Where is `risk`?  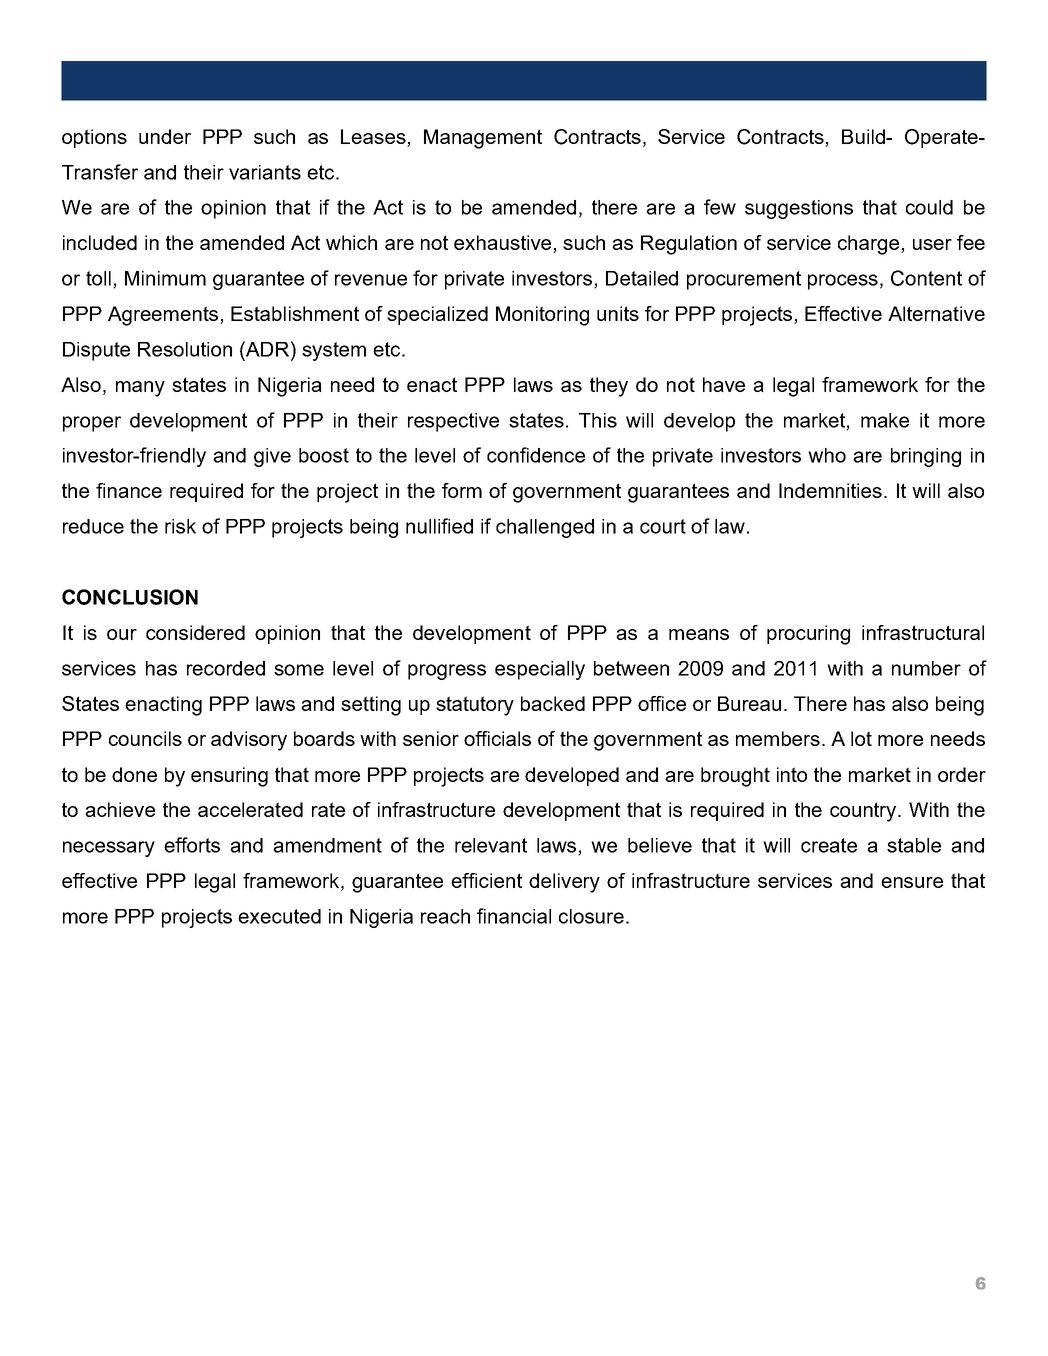 risk is located at coordinates (180, 526).
